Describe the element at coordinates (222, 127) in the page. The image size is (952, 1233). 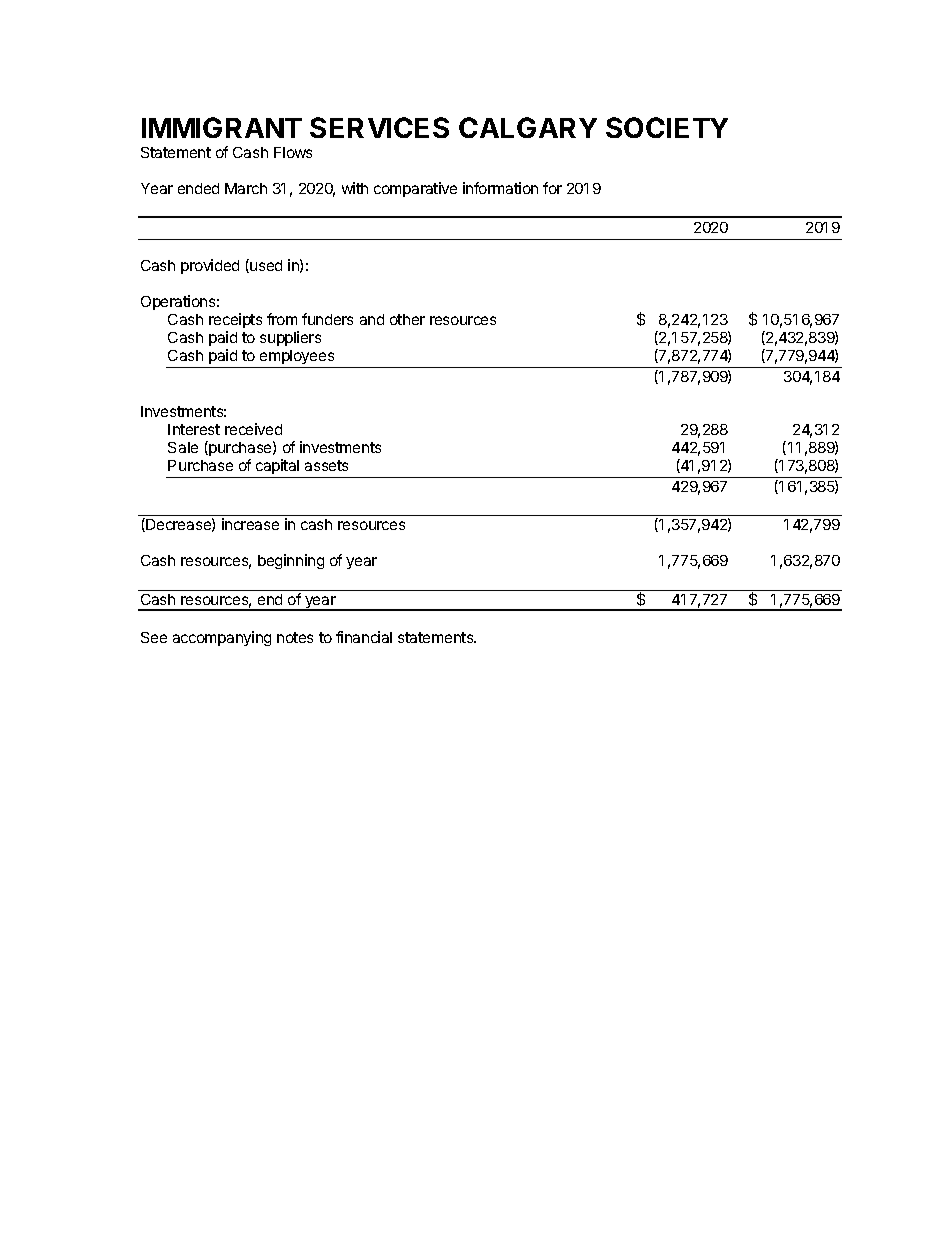
I see `IMMIGRANT` at that location.
